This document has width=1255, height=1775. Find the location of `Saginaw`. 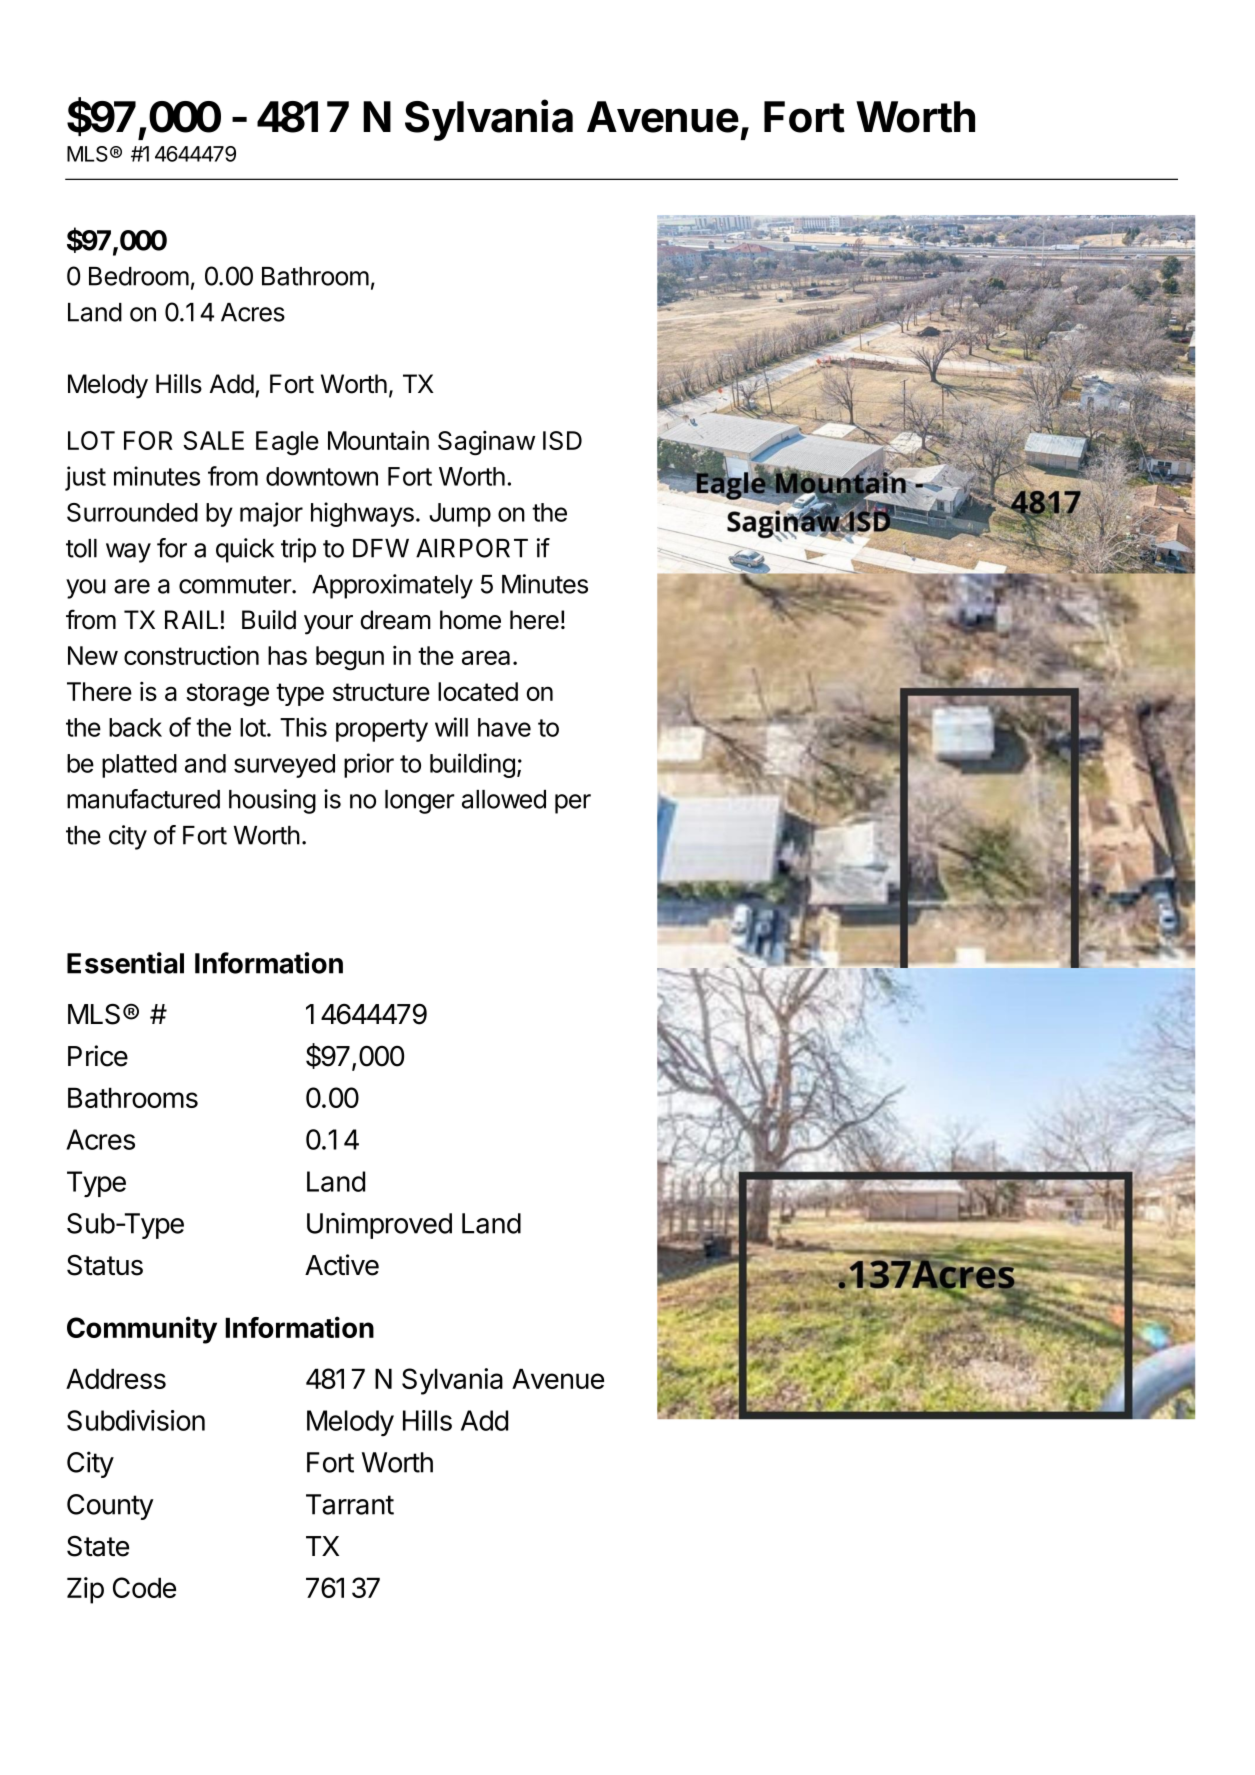

Saginaw is located at coordinates (486, 443).
